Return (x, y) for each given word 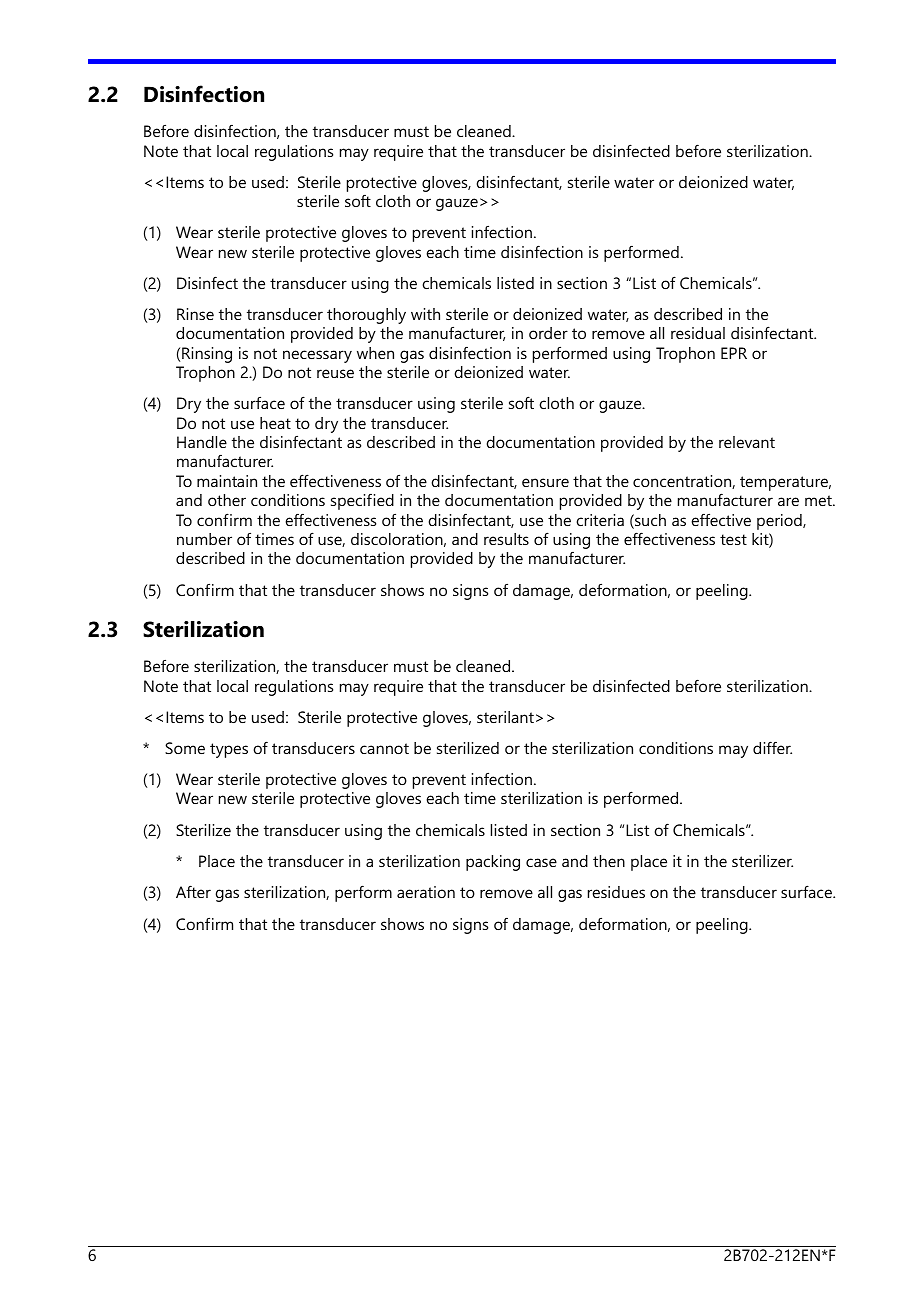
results (506, 539)
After (193, 891)
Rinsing (207, 355)
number (204, 539)
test (733, 539)
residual (698, 333)
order (548, 333)
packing (493, 863)
